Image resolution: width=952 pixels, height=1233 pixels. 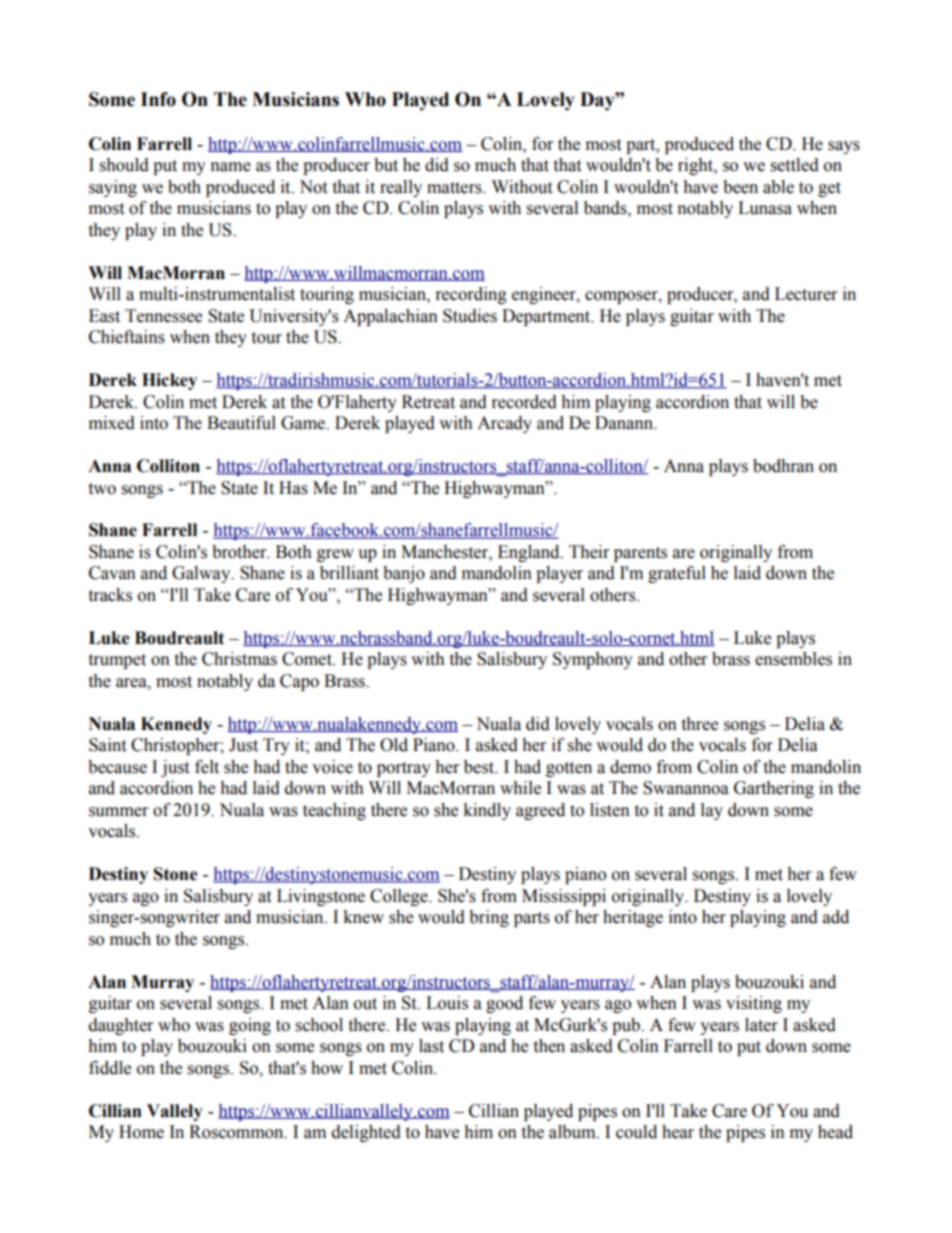 I want to click on matters, so click(x=455, y=188).
